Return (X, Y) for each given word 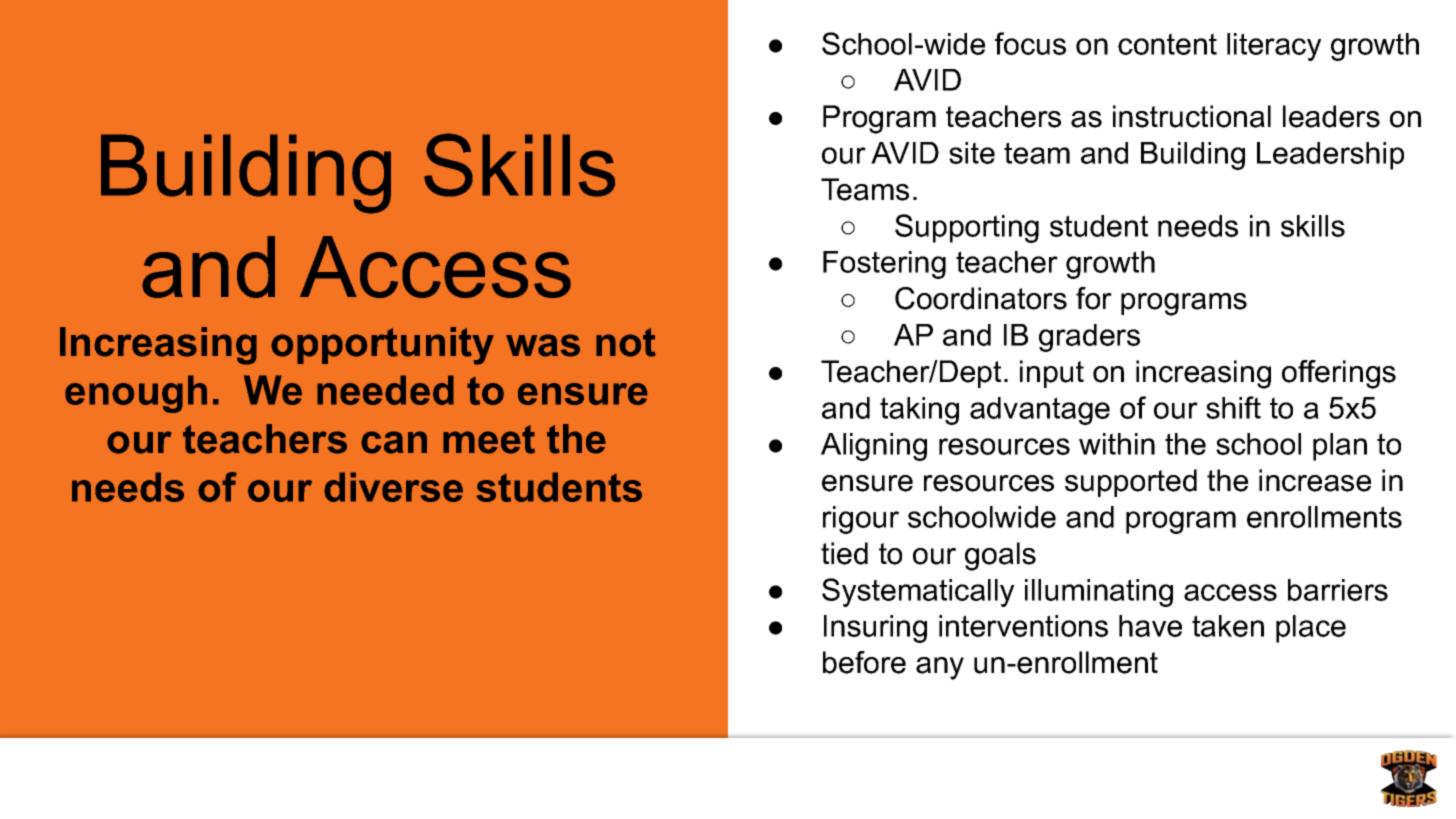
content (1167, 44)
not (626, 342)
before (864, 662)
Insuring (875, 629)
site (972, 153)
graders (1089, 338)
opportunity (382, 346)
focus (1030, 43)
